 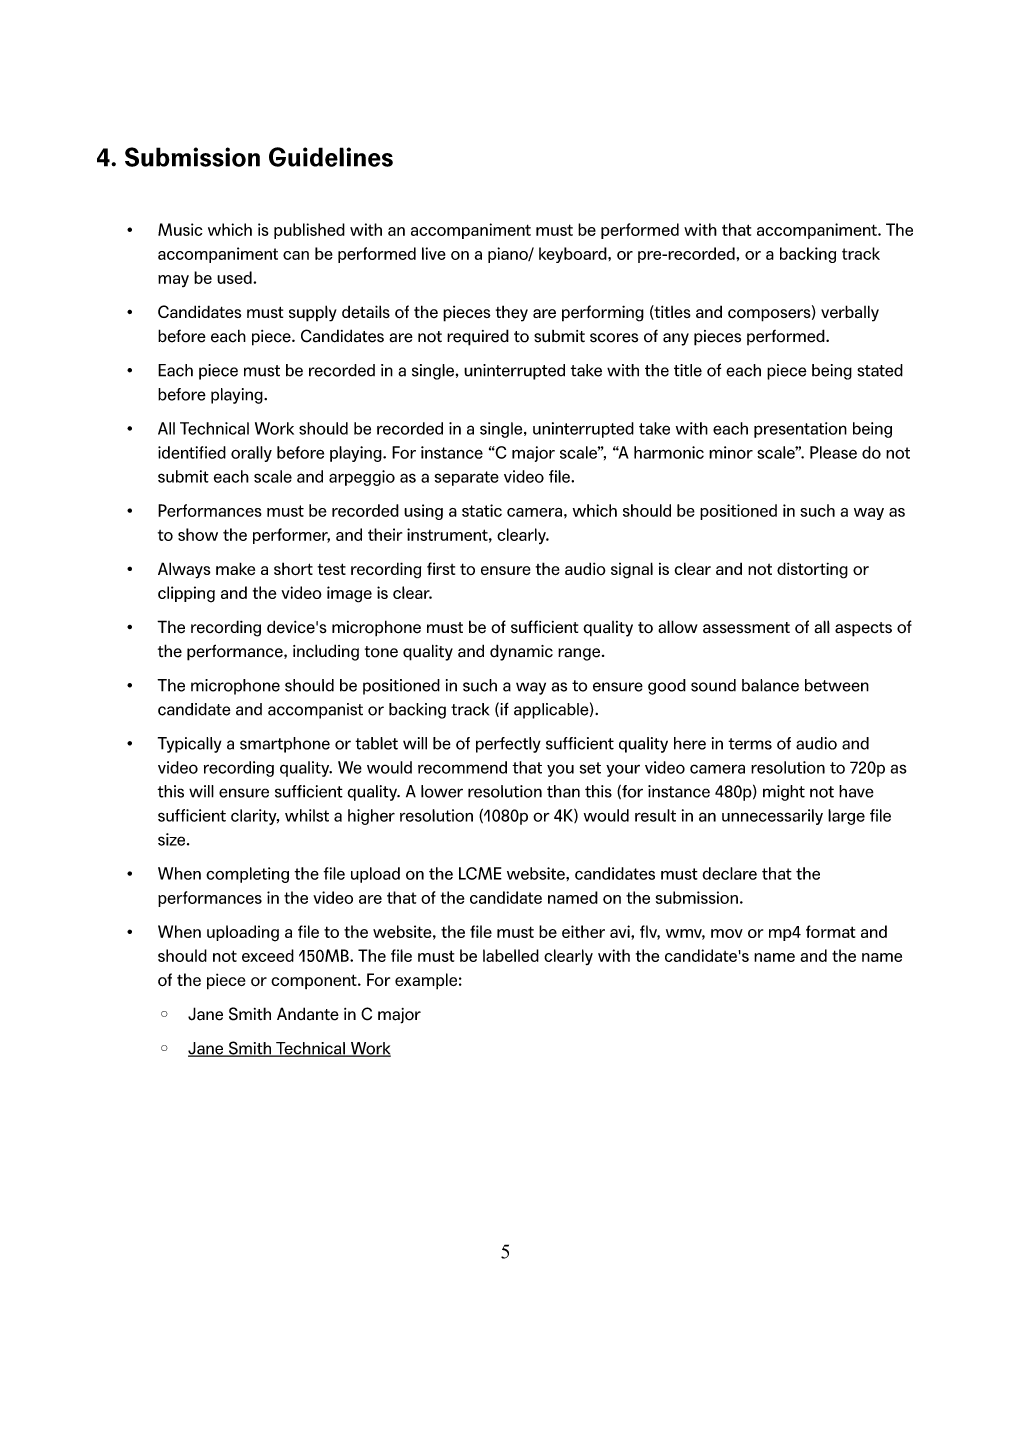 What do you see at coordinates (521, 652) in the page?
I see `dynamic` at bounding box center [521, 652].
